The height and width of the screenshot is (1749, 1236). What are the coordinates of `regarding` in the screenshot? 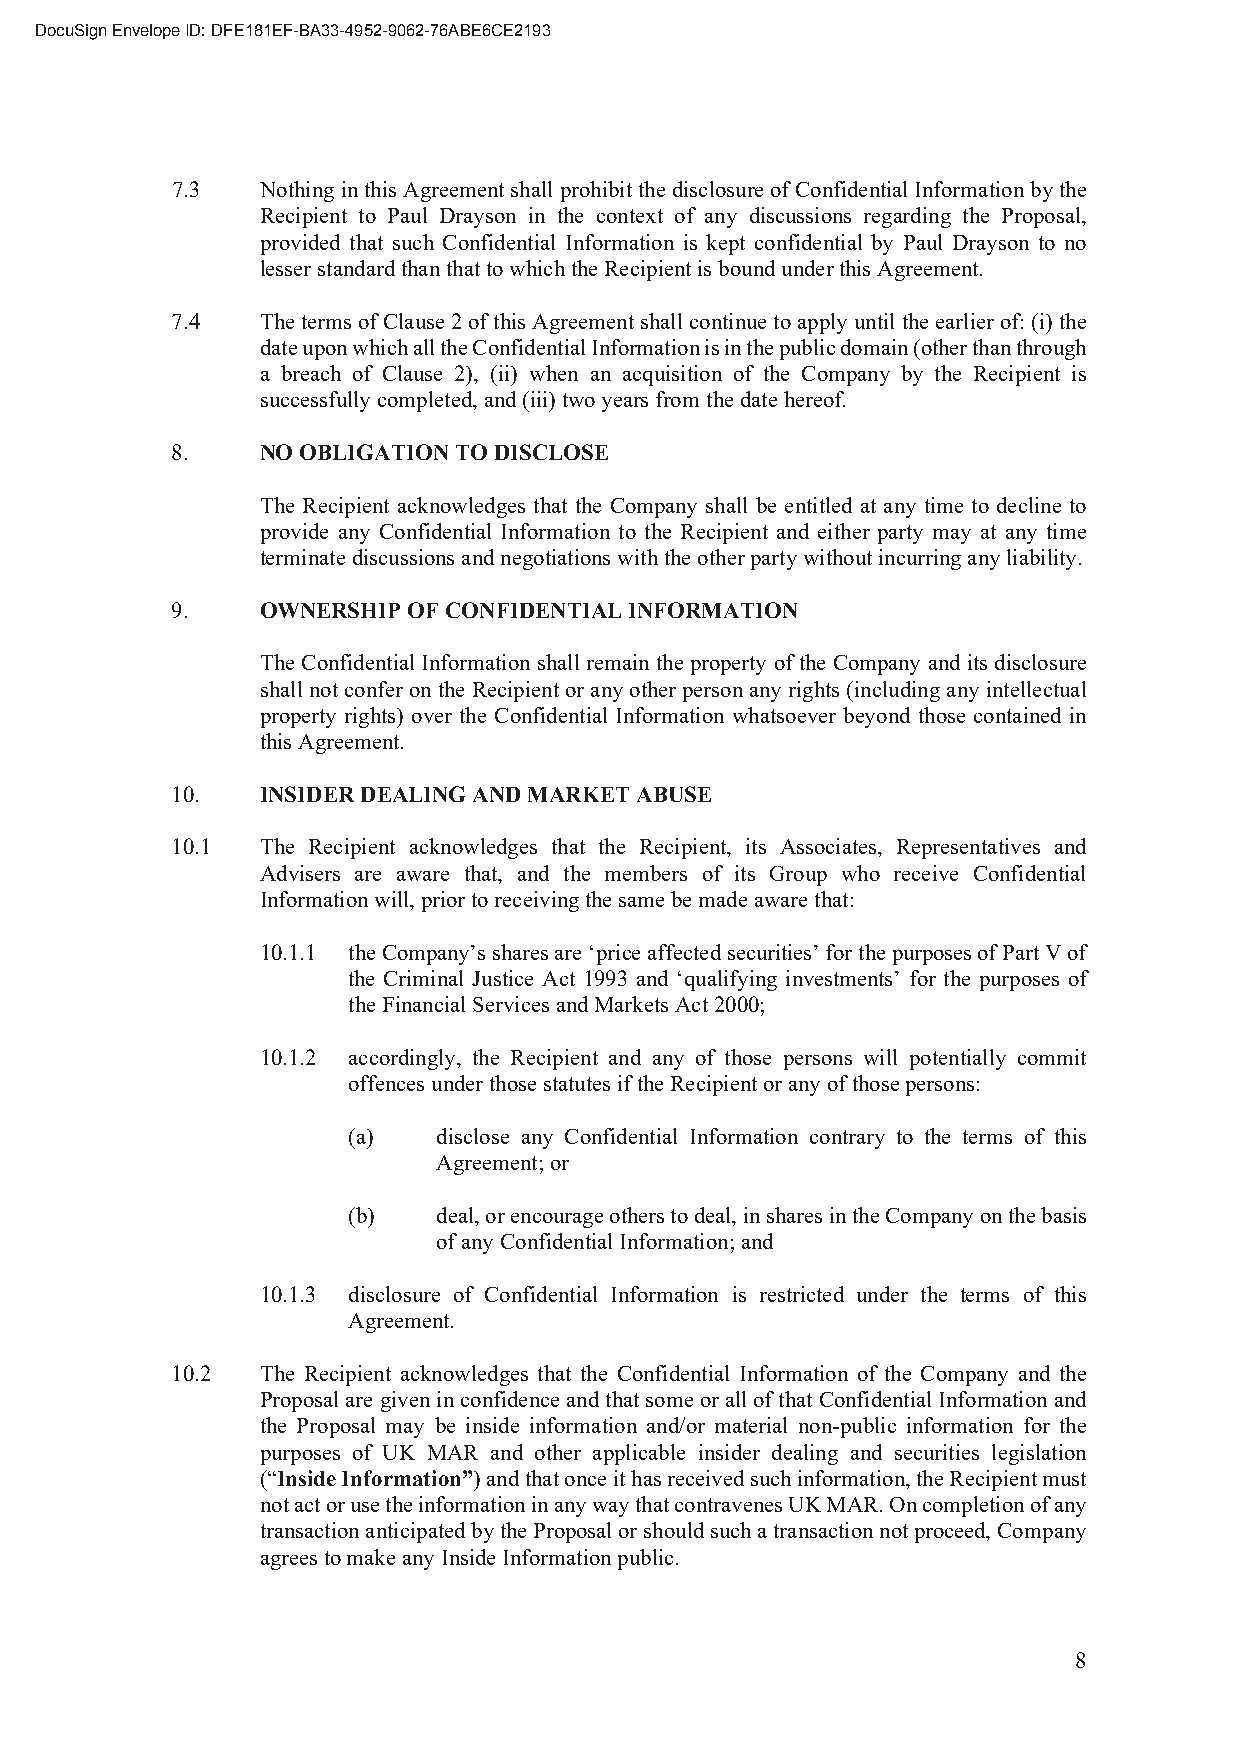 It's located at (907, 217).
